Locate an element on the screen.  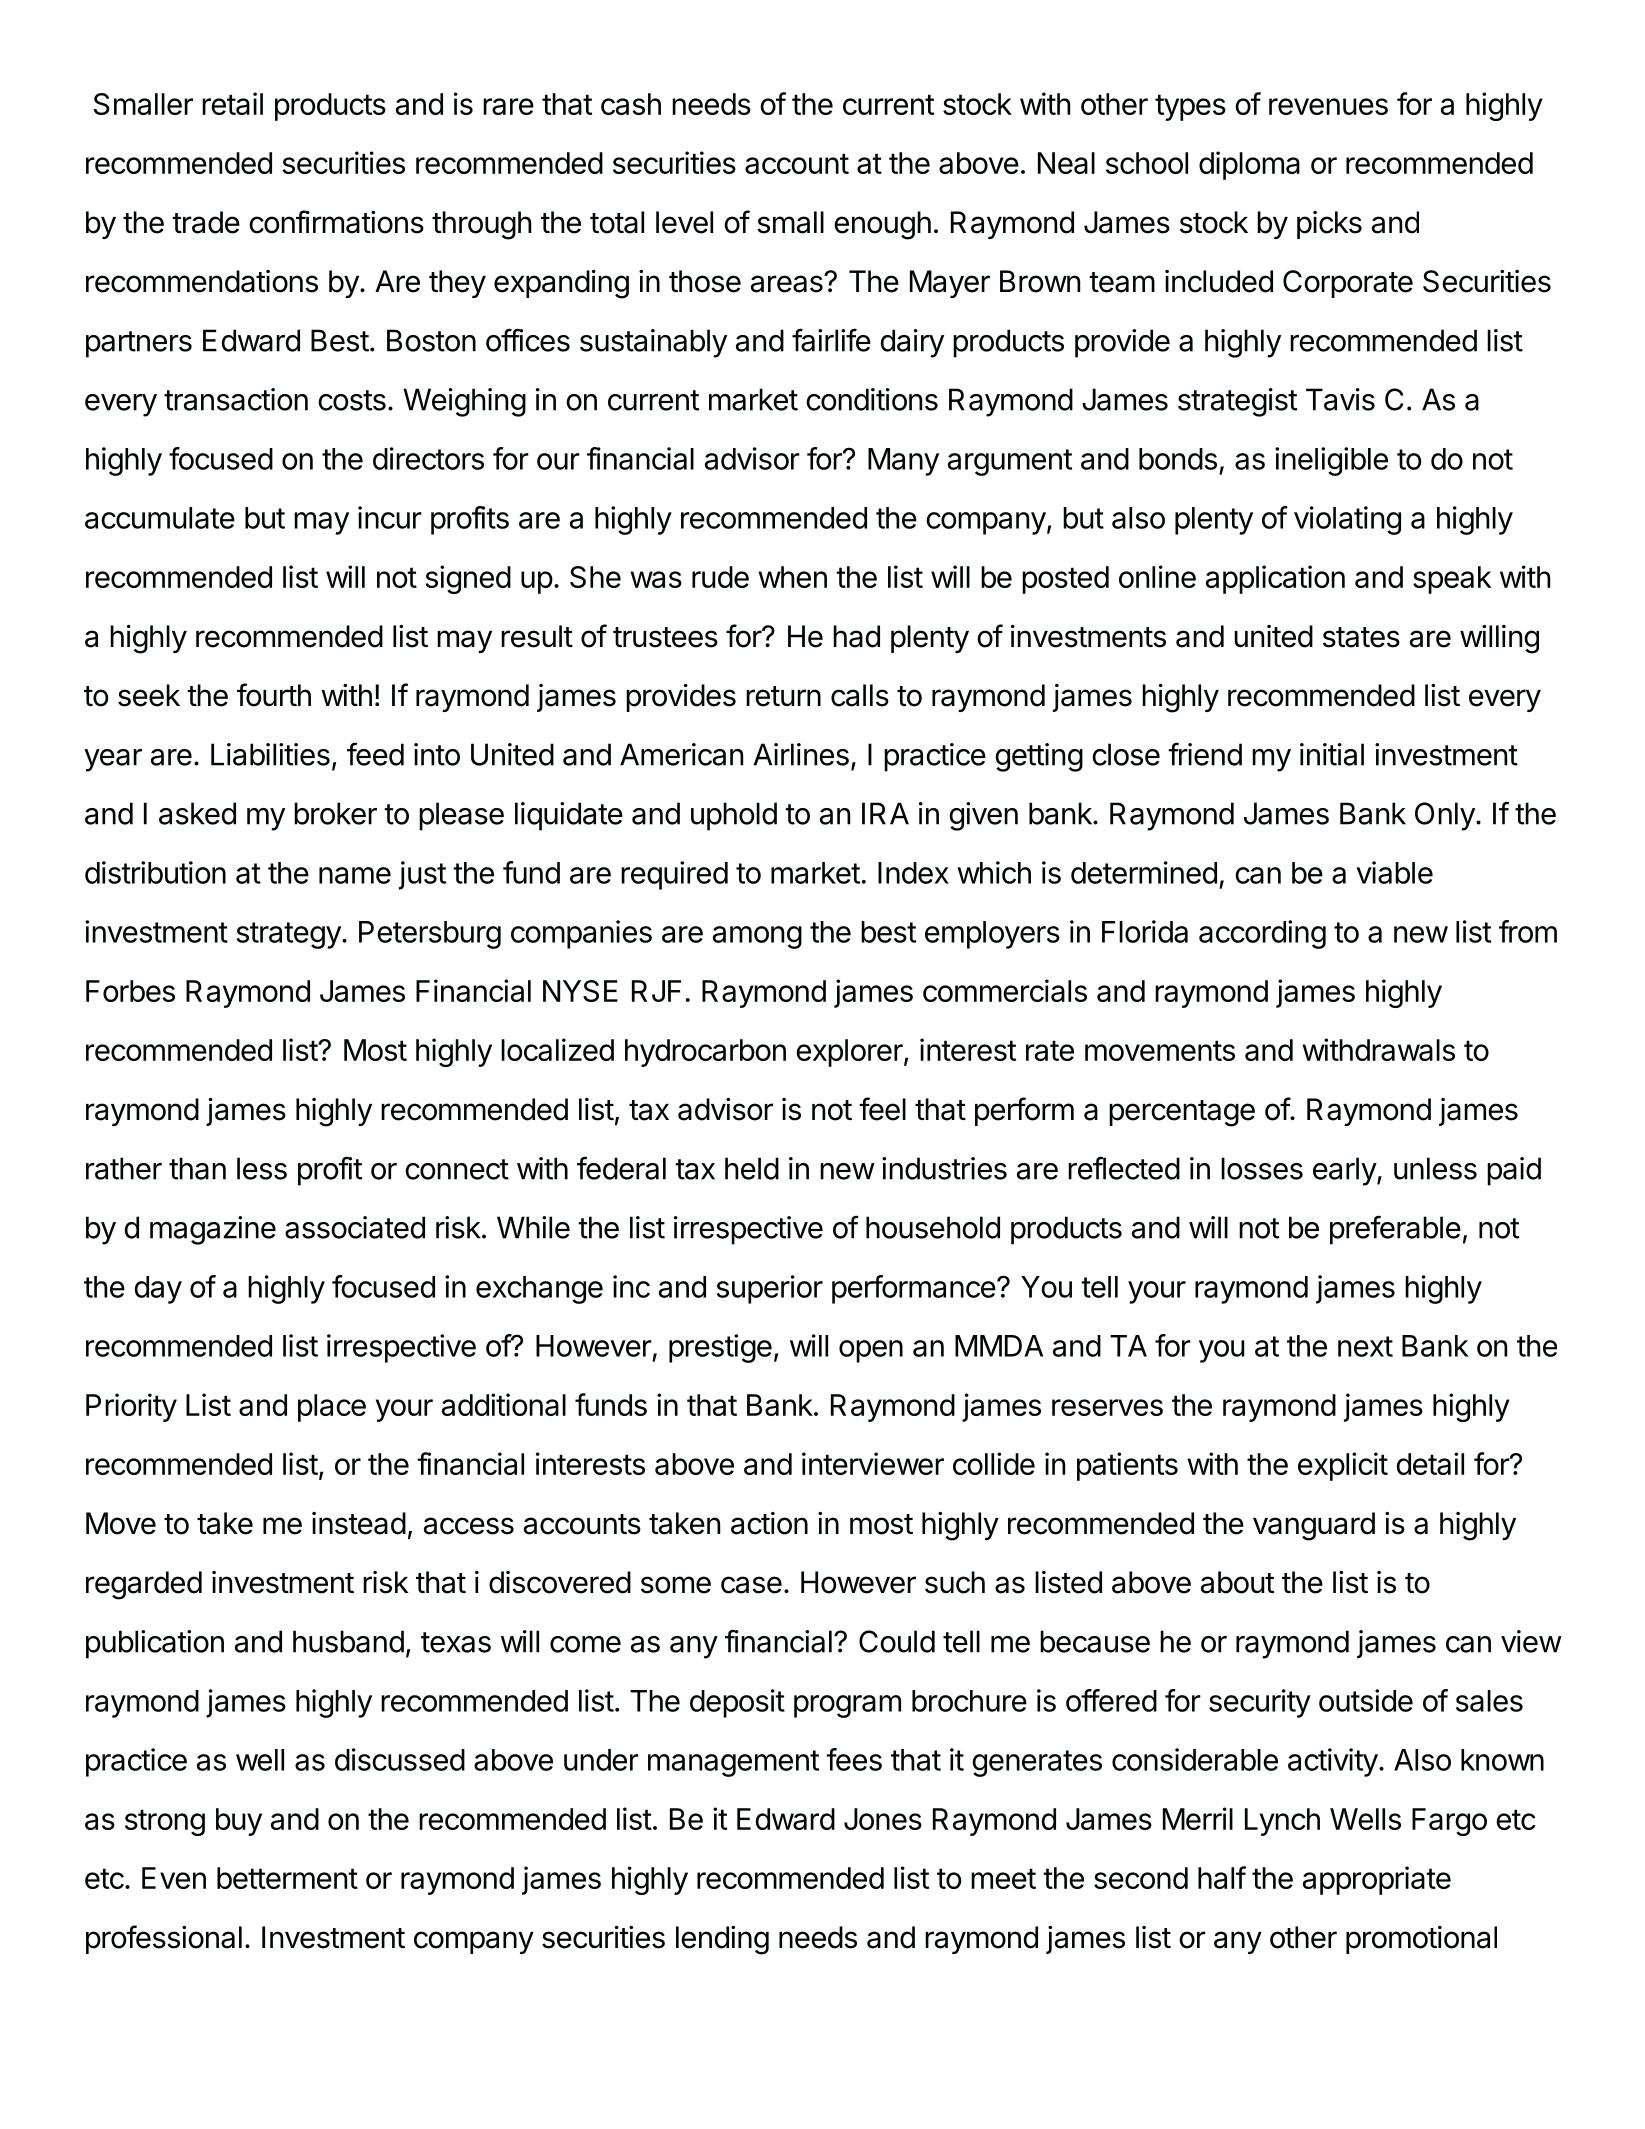
betterment is located at coordinates (287, 1878).
